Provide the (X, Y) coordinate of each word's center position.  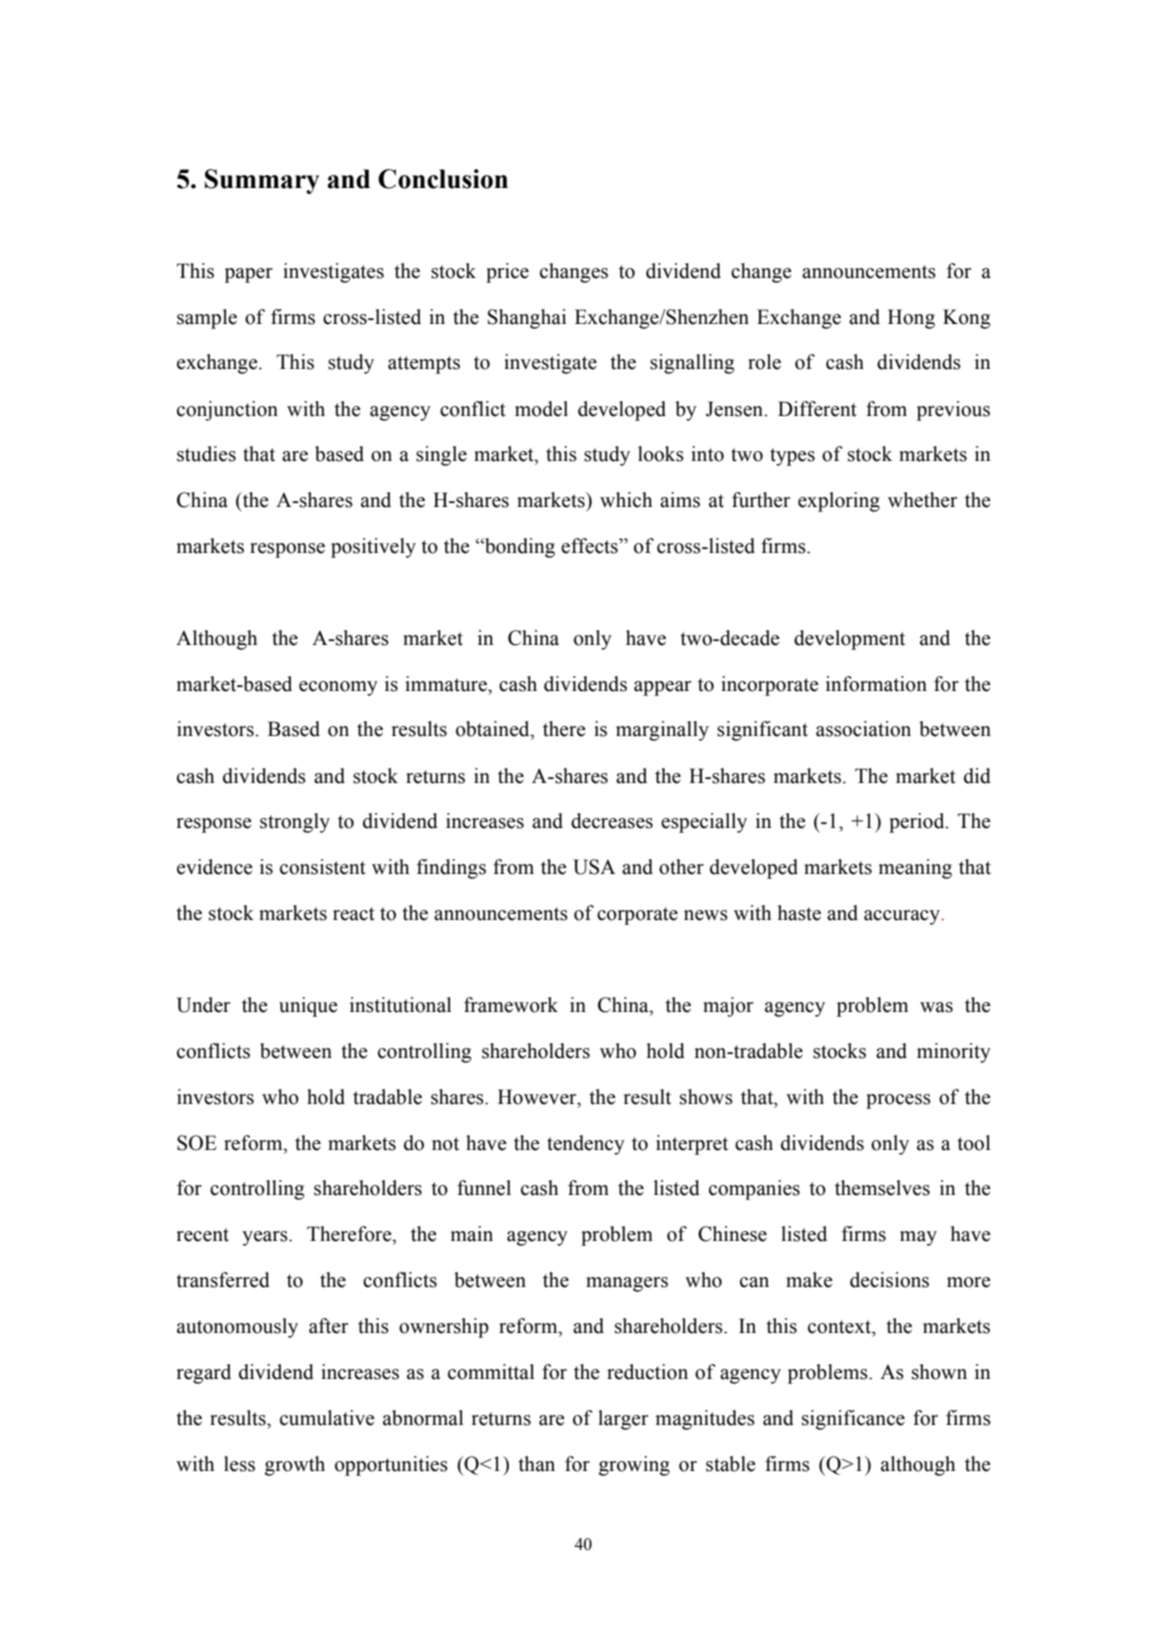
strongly (295, 823)
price (507, 273)
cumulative (327, 1418)
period (918, 823)
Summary (262, 181)
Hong (911, 319)
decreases (612, 821)
